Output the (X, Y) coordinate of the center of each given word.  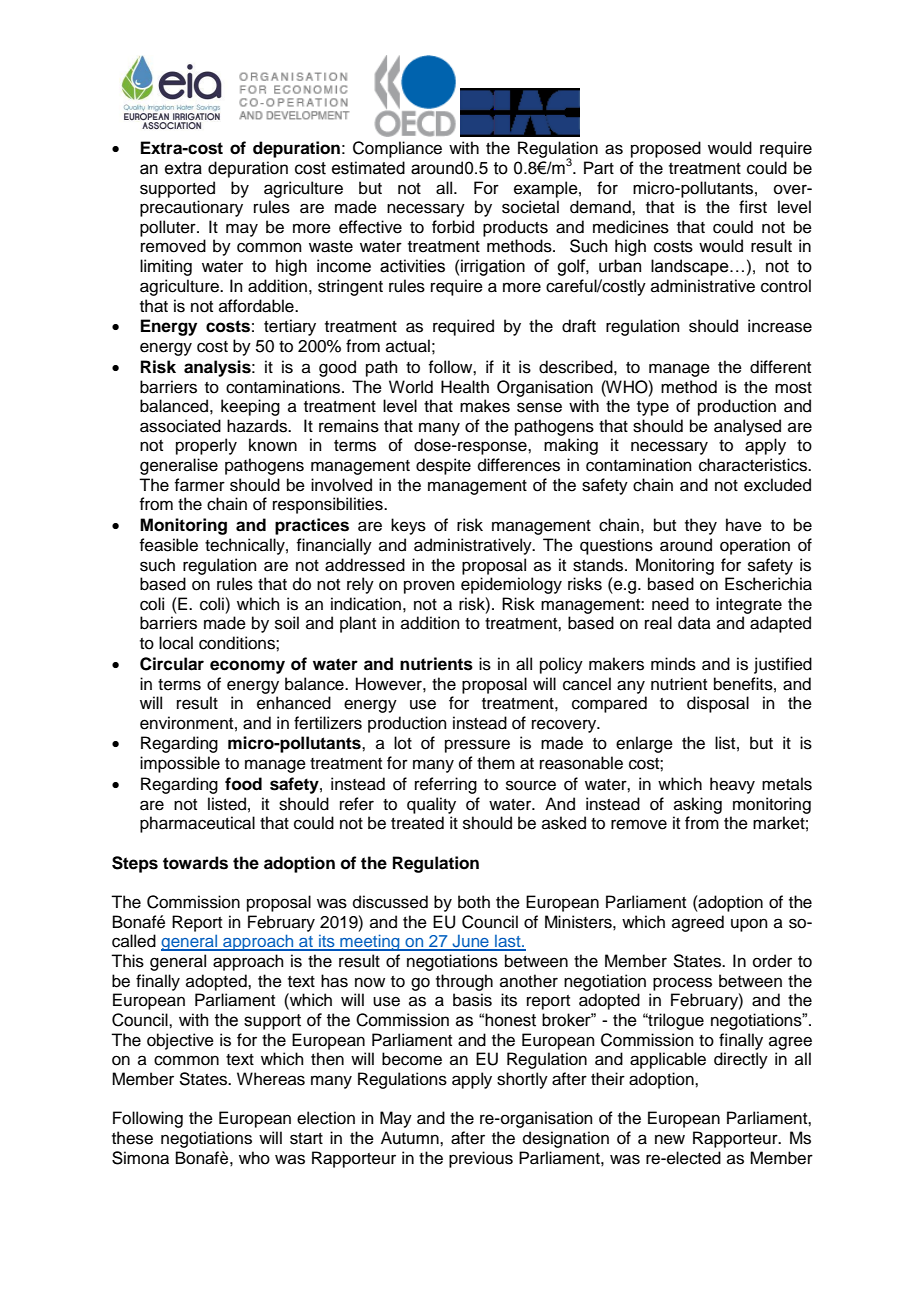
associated (180, 426)
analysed (747, 427)
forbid (453, 227)
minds (673, 664)
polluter (169, 228)
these (132, 1138)
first (753, 207)
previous (481, 1159)
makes (485, 406)
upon (749, 925)
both (474, 902)
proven (429, 587)
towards (195, 863)
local (176, 643)
